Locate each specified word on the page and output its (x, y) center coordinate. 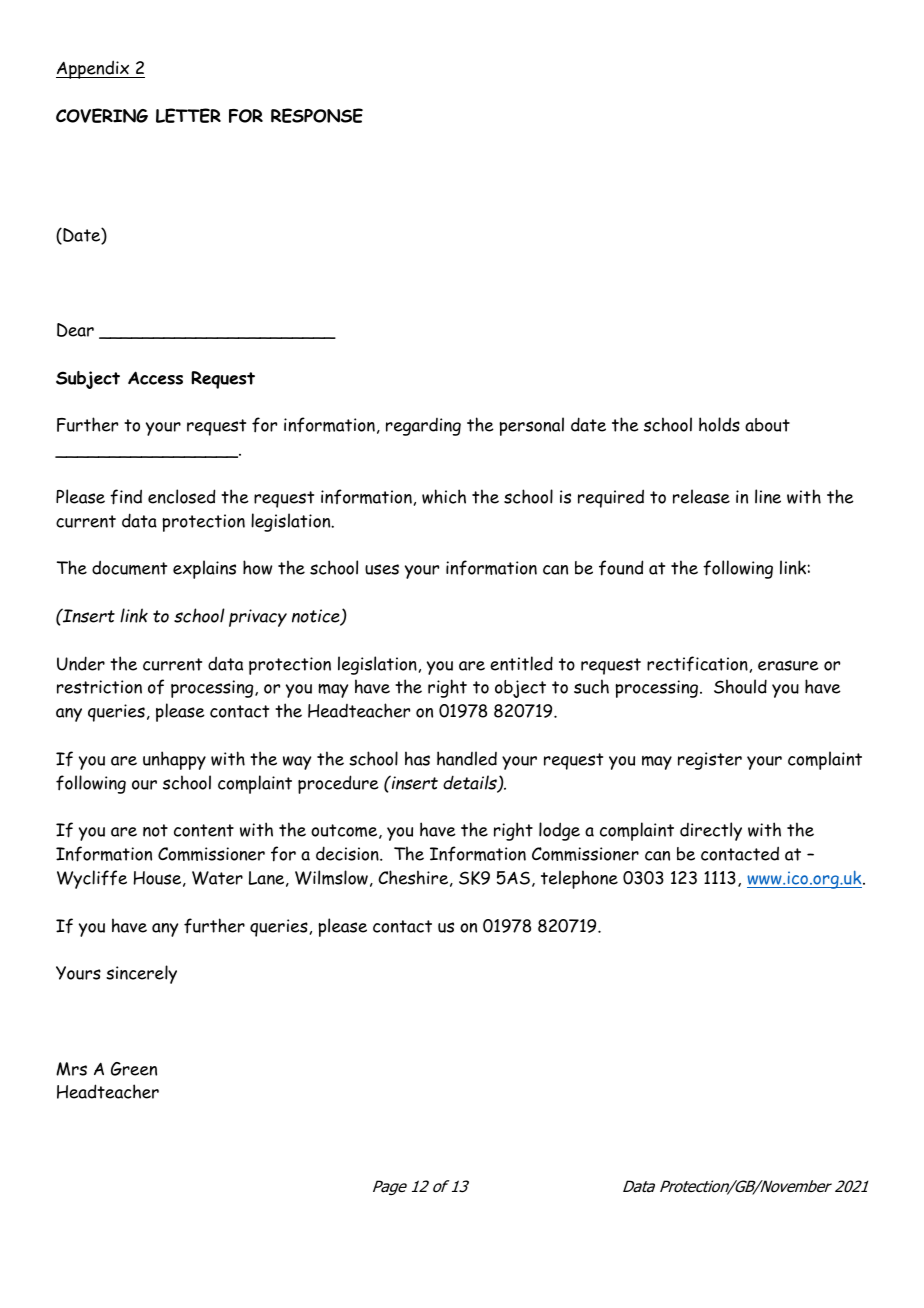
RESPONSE (317, 115)
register (710, 761)
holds (719, 424)
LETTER (188, 115)
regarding (423, 427)
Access (155, 378)
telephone (579, 879)
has (417, 758)
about (767, 425)
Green (134, 1069)
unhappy (174, 760)
